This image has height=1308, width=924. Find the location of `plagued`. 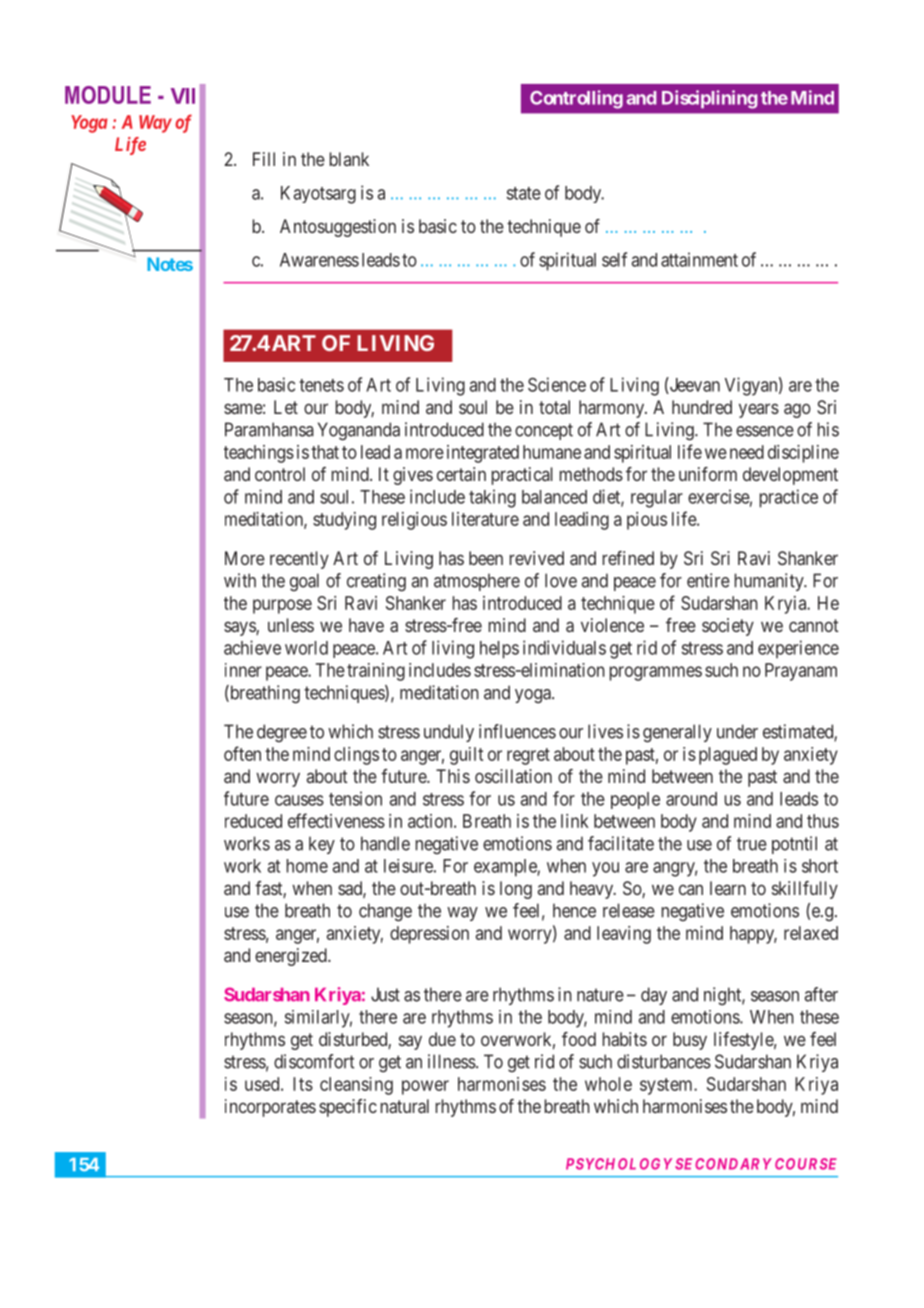

plagued is located at coordinates (728, 756).
